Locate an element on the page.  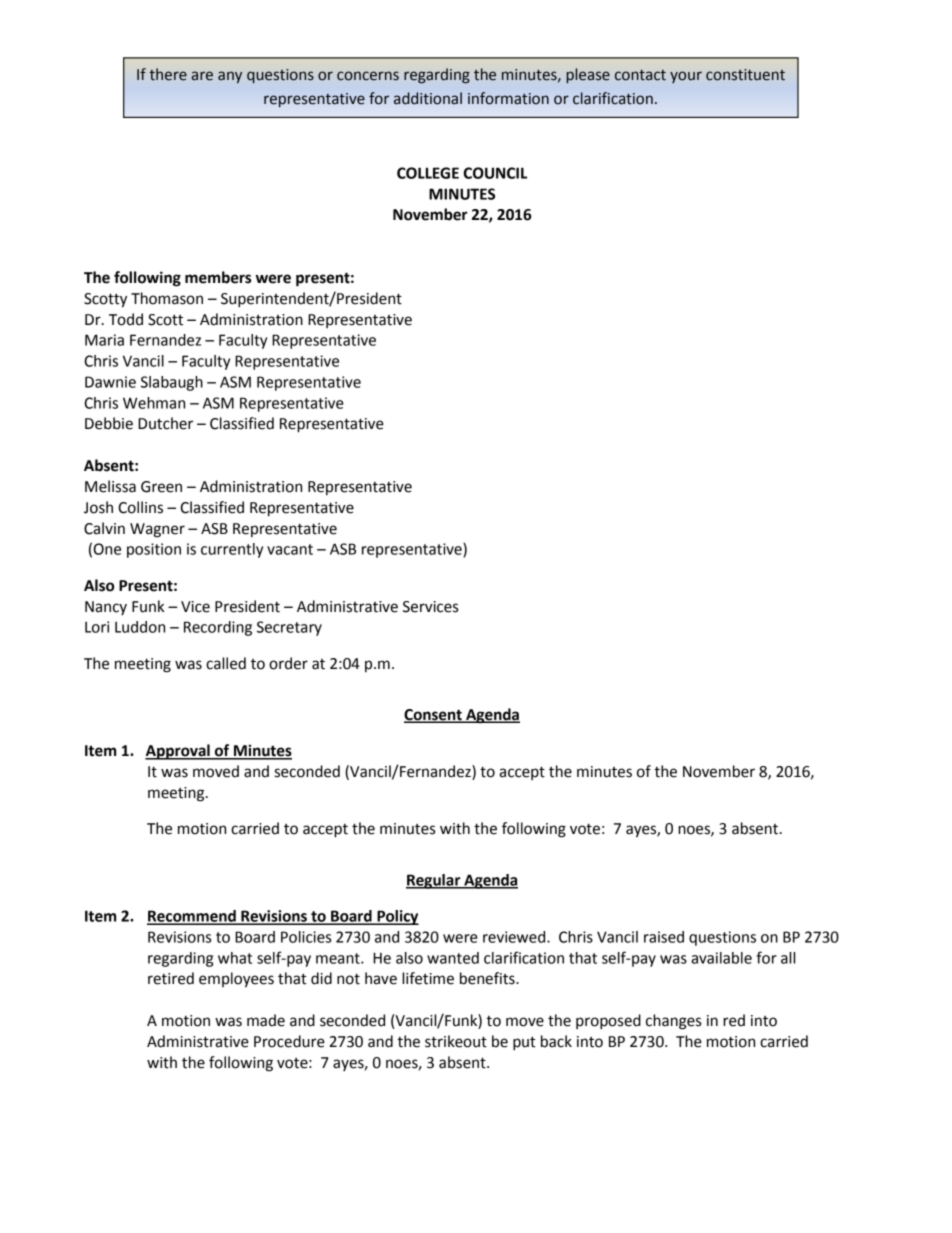
Todd is located at coordinates (126, 319).
